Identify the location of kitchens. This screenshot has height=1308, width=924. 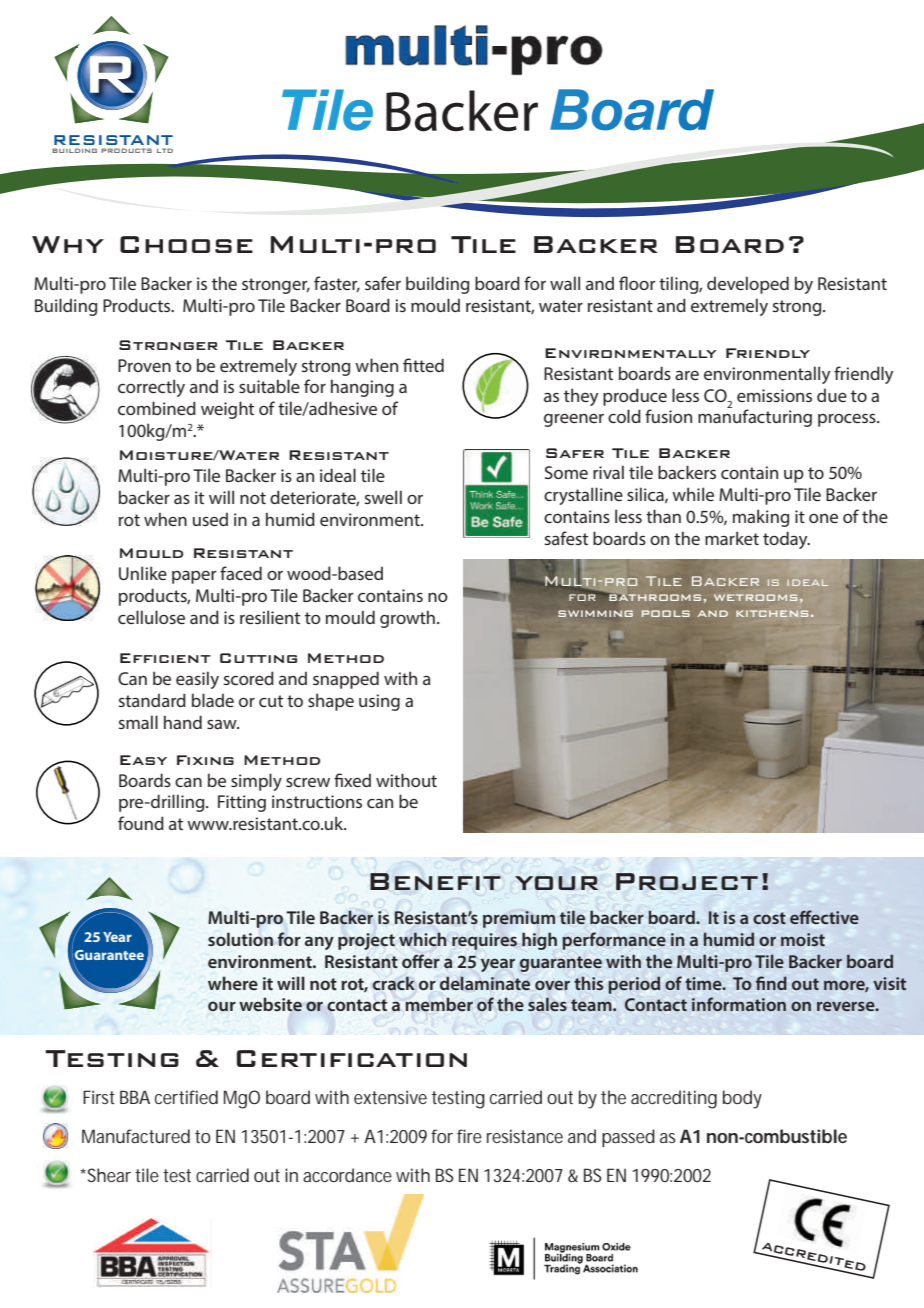
(772, 613).
